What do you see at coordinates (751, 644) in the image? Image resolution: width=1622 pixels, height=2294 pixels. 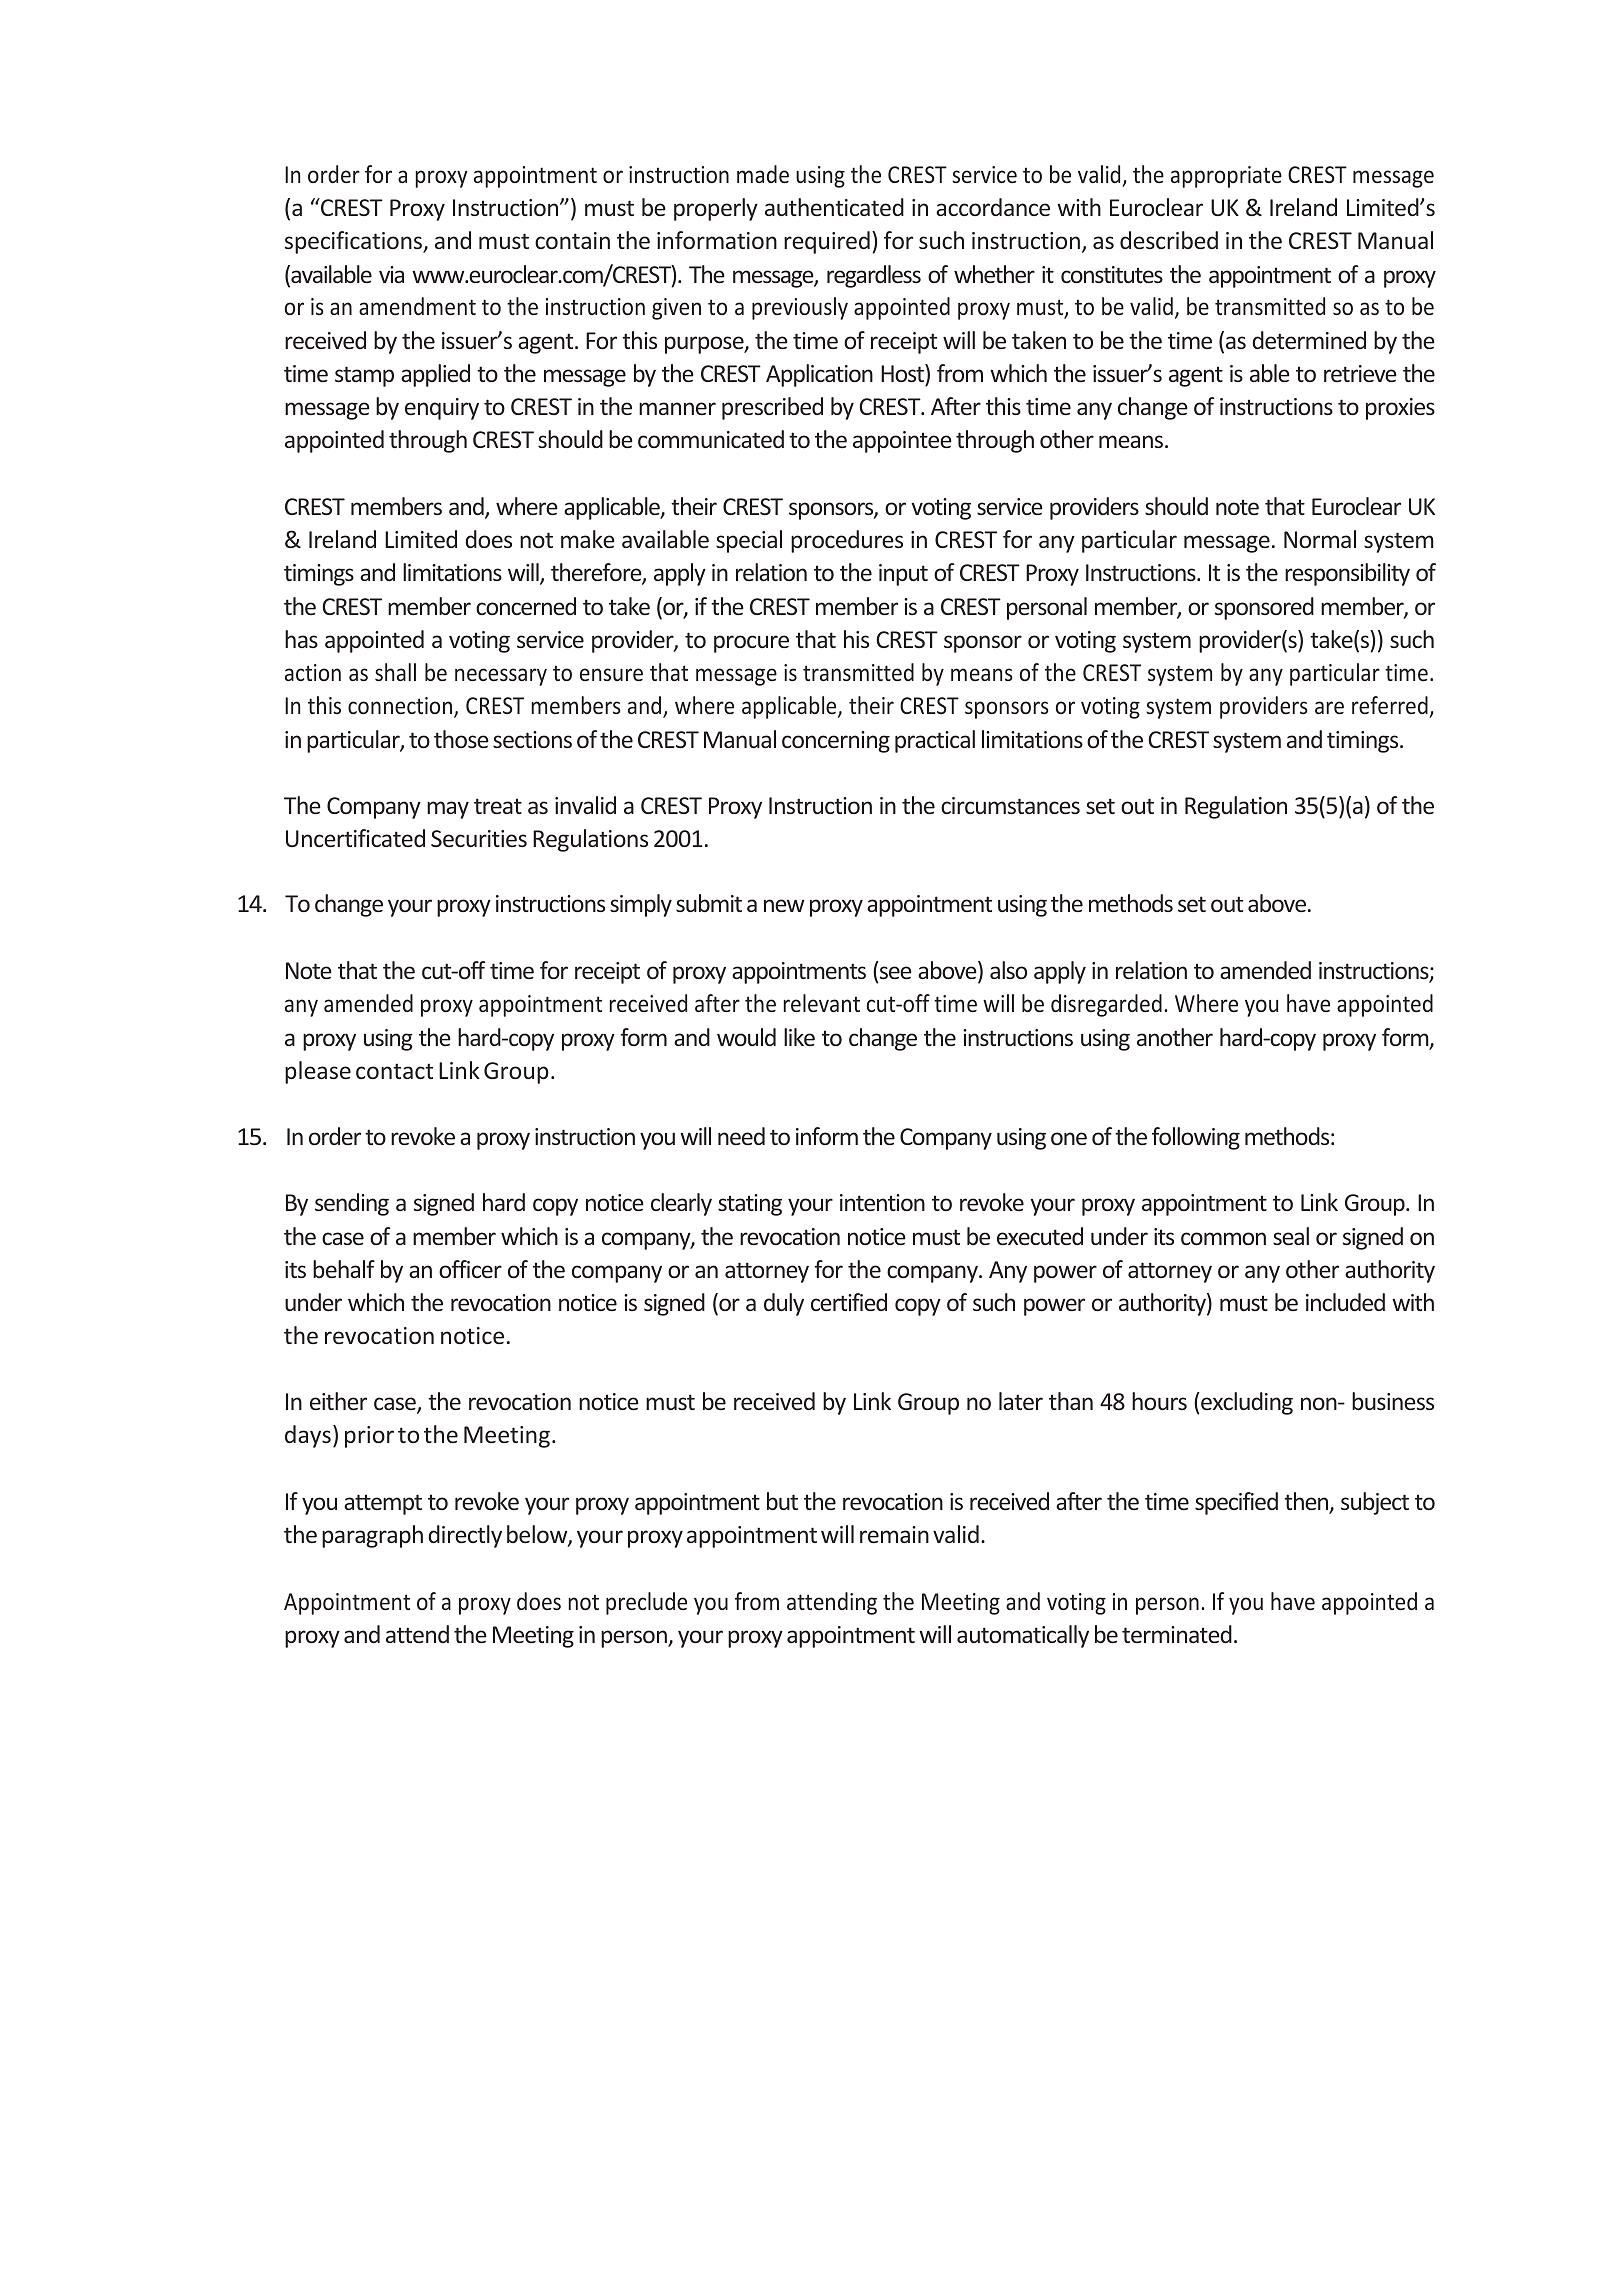 I see `procure` at bounding box center [751, 644].
